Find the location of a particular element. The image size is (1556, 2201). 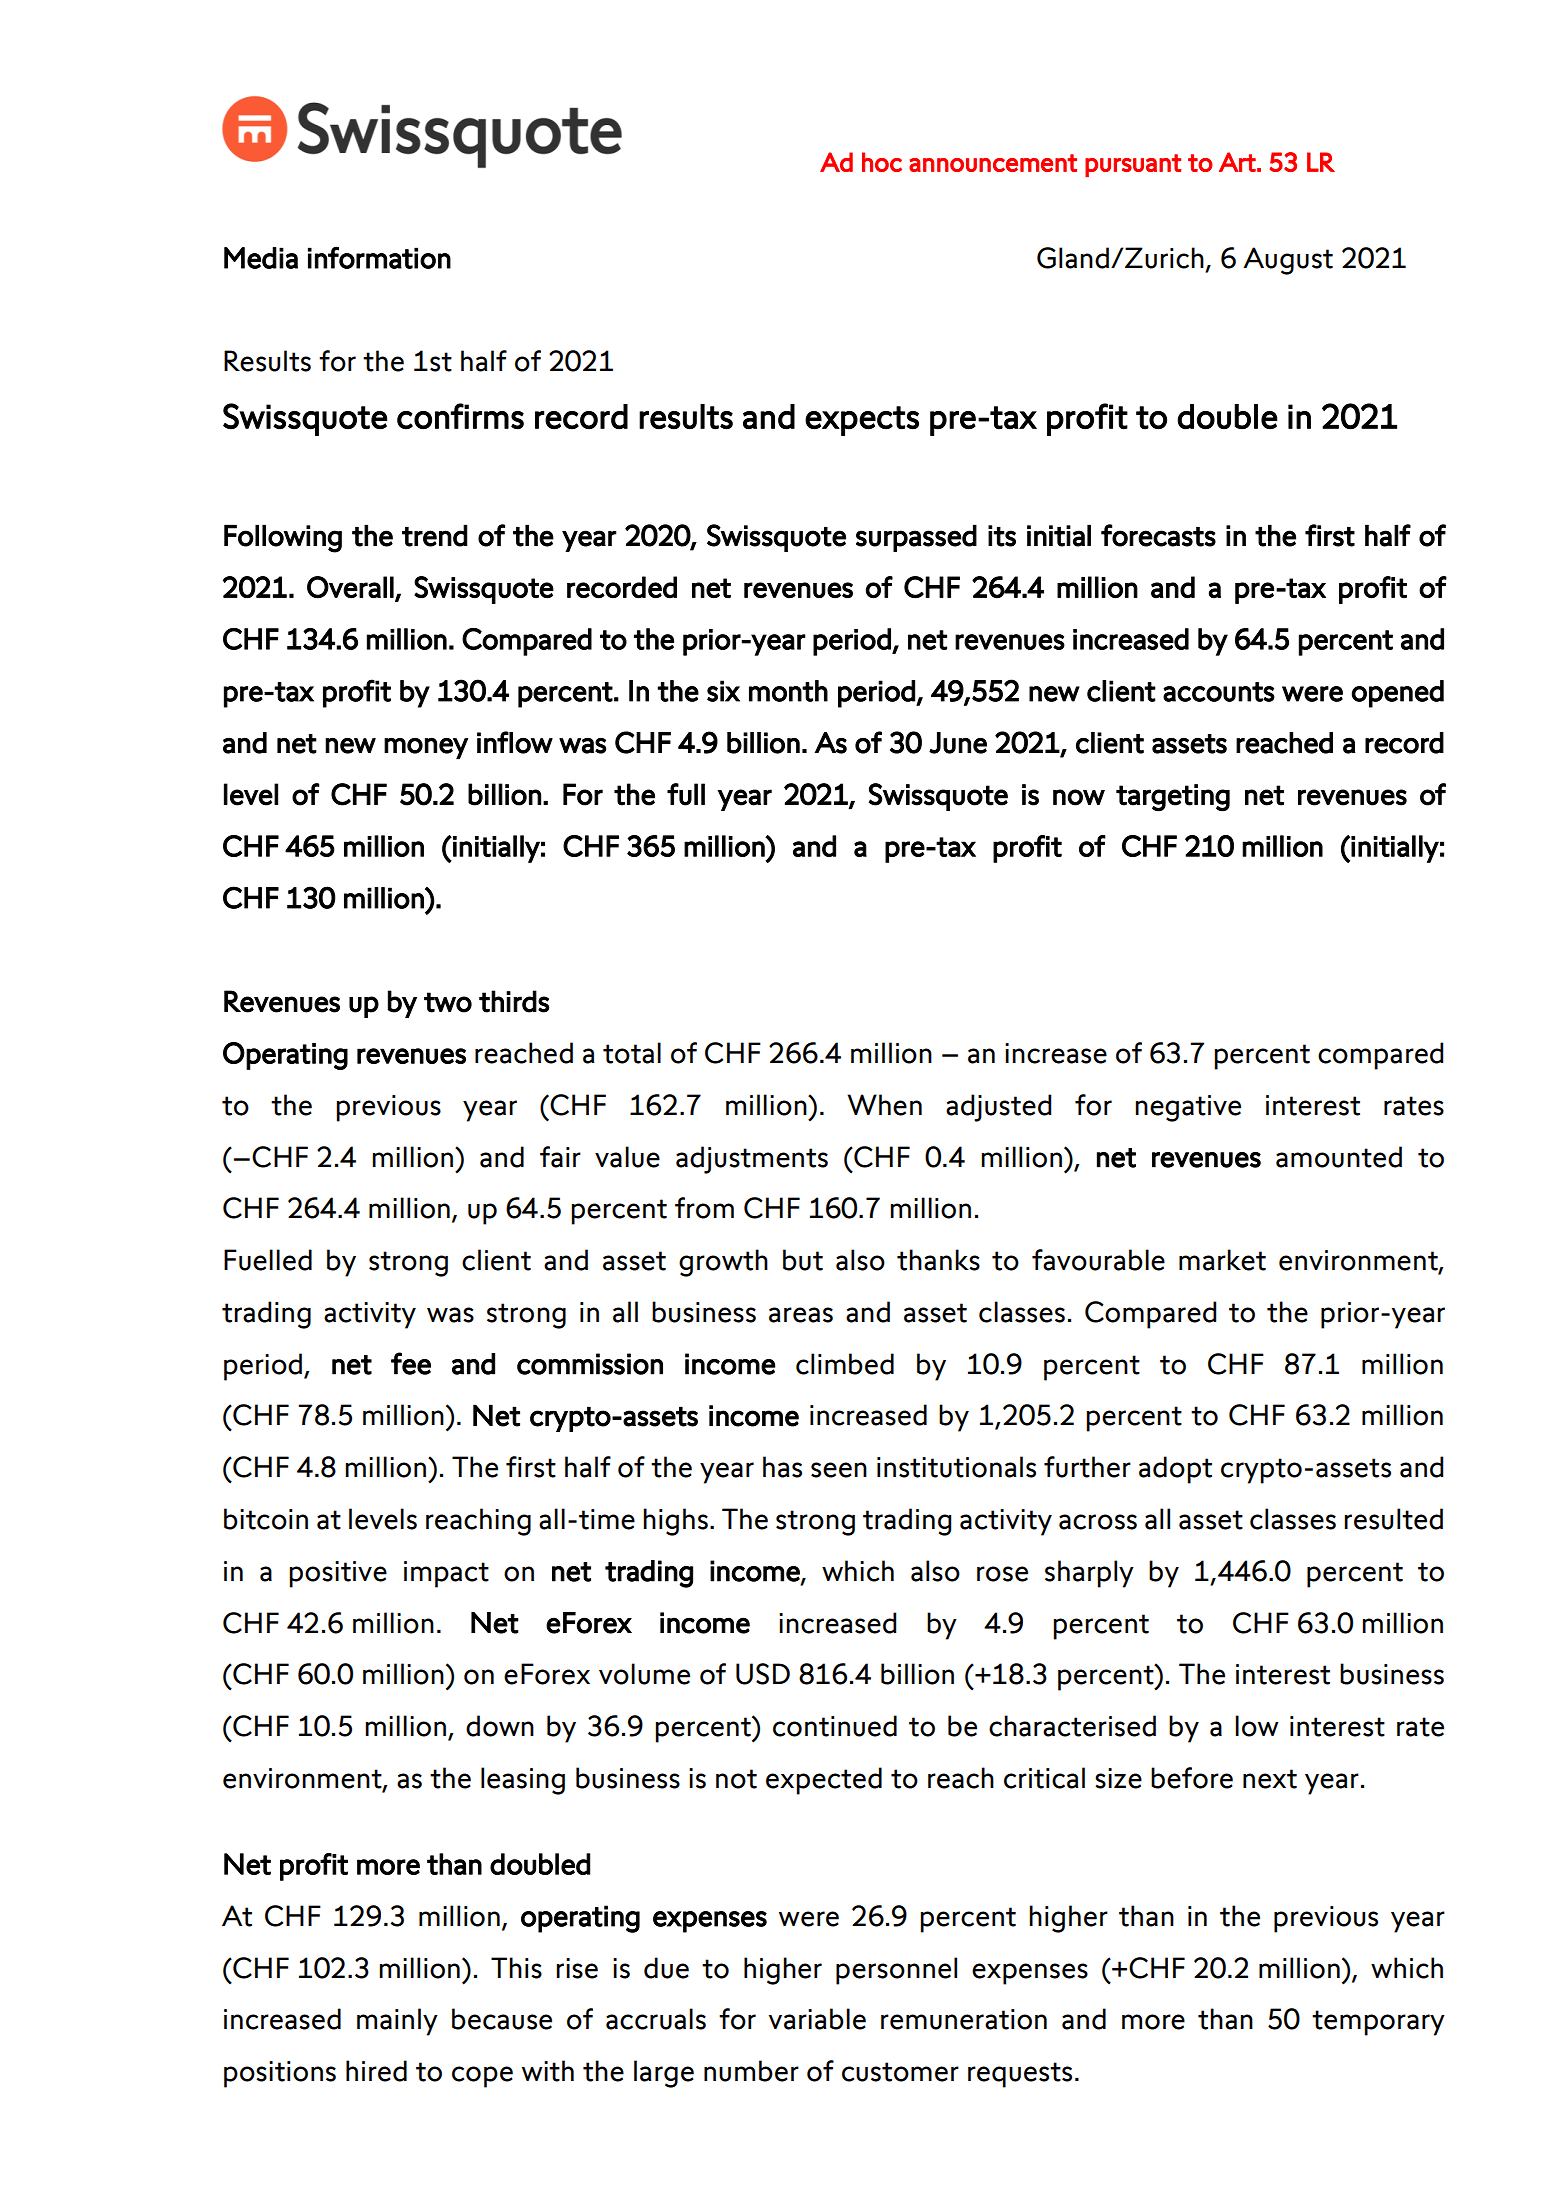

variable is located at coordinates (817, 2019).
